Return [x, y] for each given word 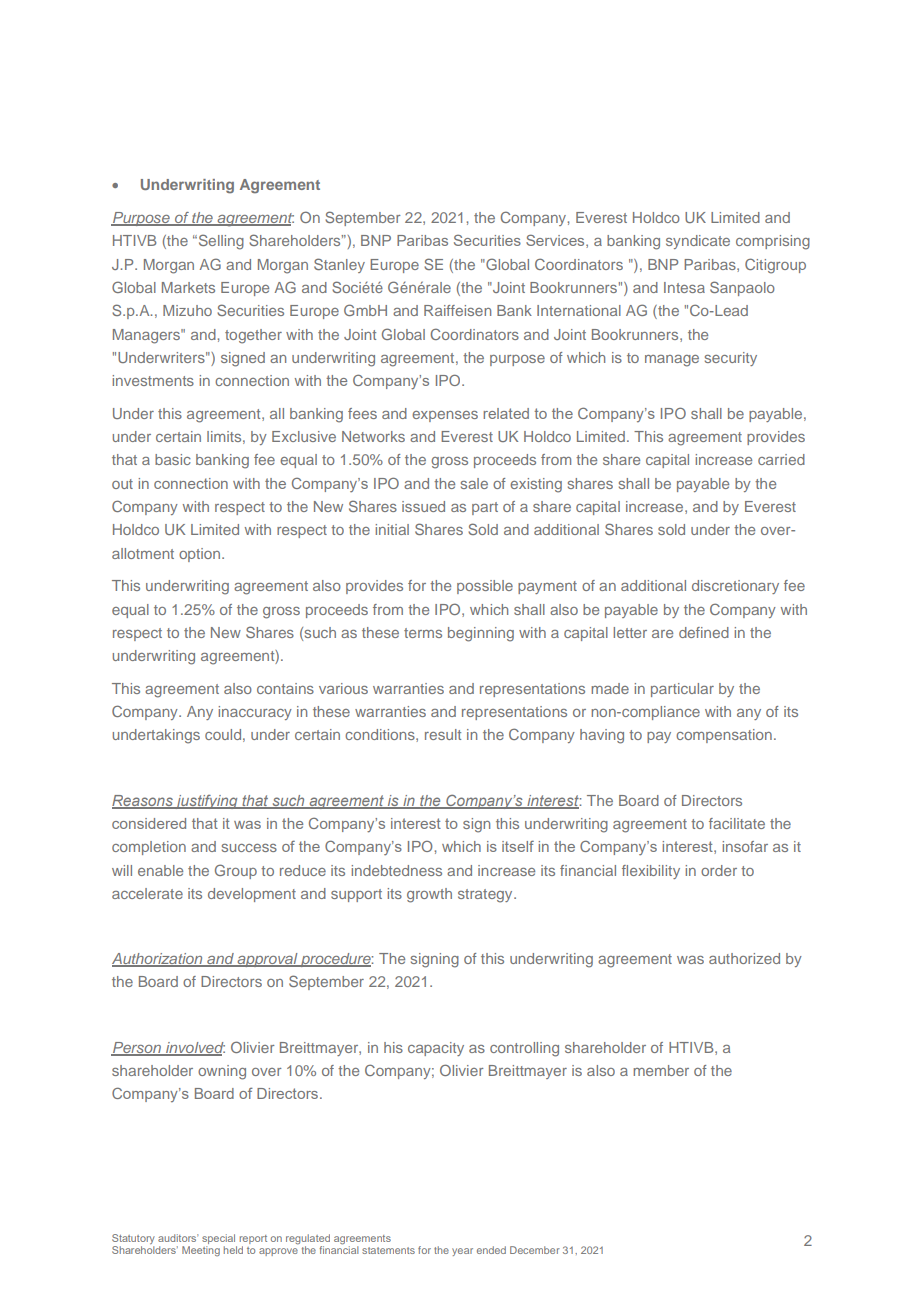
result [443, 734]
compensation [724, 736]
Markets [188, 287]
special [218, 1239]
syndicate [698, 242]
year [462, 1252]
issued [423, 506]
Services [556, 241]
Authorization [158, 960]
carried [781, 459]
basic [173, 459]
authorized [744, 958]
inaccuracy [255, 713]
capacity [436, 1049]
